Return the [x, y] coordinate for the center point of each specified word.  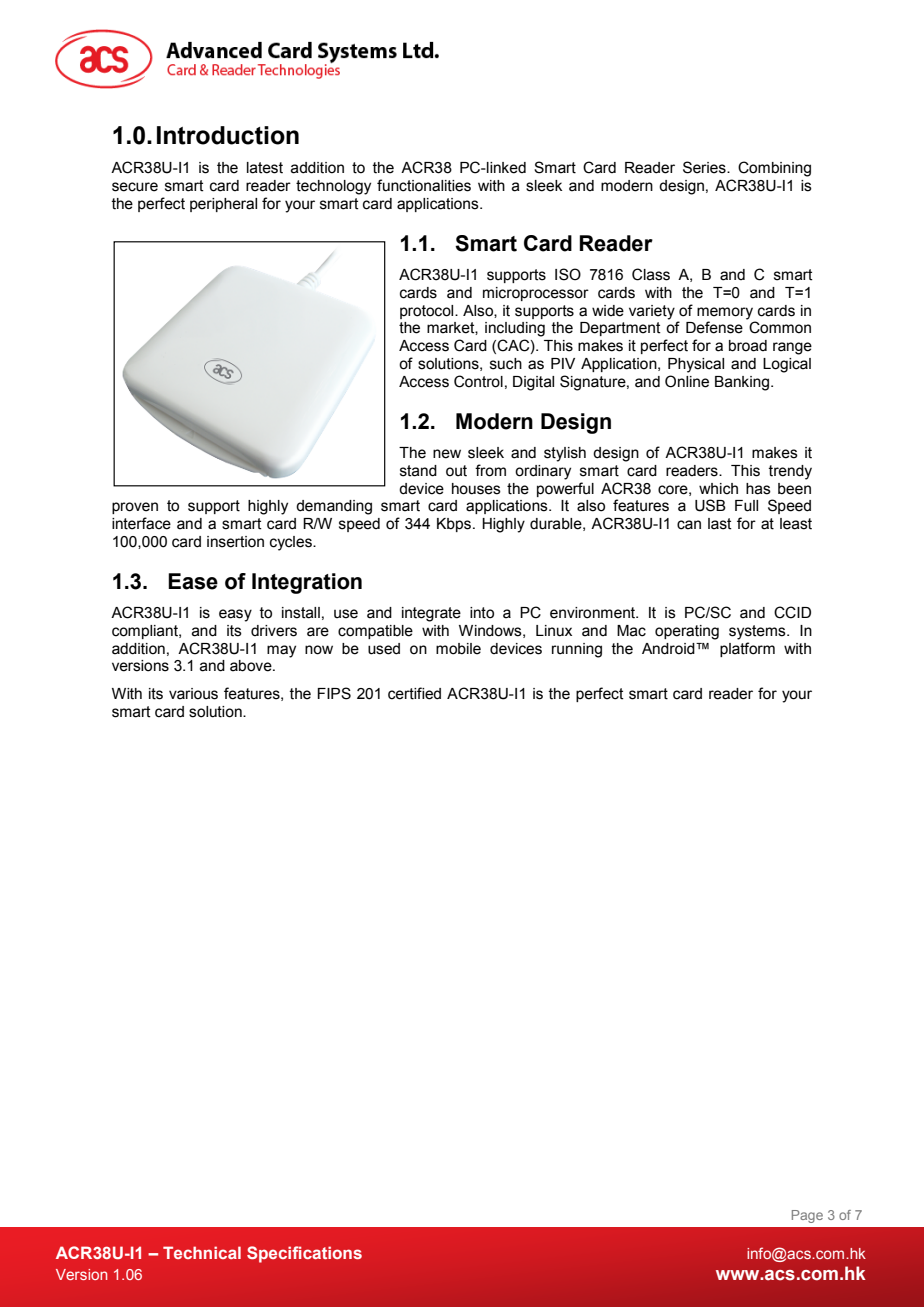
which [718, 489]
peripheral [223, 205]
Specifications [304, 1254]
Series [705, 167]
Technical [202, 1252]
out [456, 471]
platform [747, 649]
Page [807, 1216]
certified [414, 693]
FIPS [334, 693]
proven [135, 508]
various [193, 694]
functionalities [424, 185]
